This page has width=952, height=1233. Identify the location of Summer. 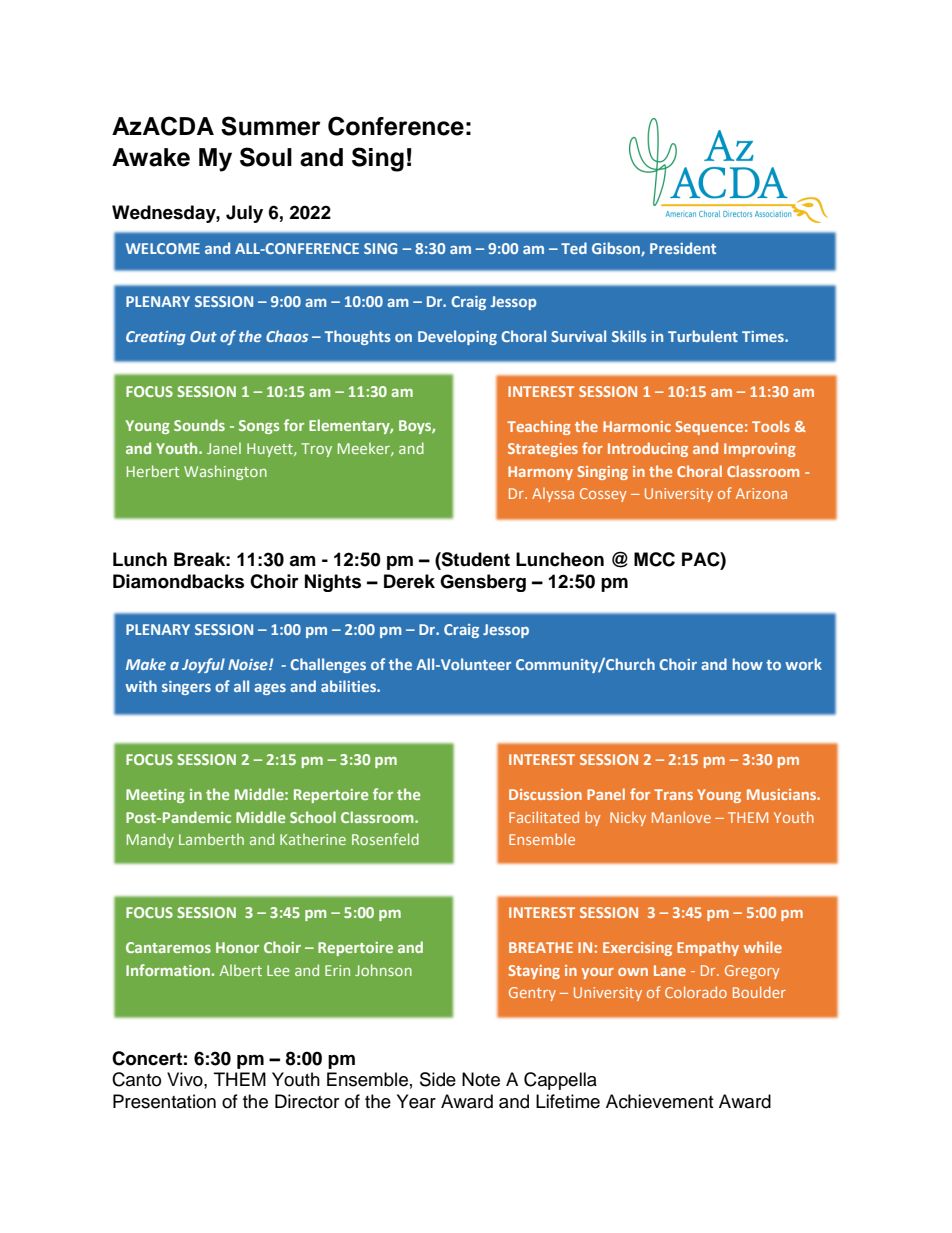
(271, 126).
